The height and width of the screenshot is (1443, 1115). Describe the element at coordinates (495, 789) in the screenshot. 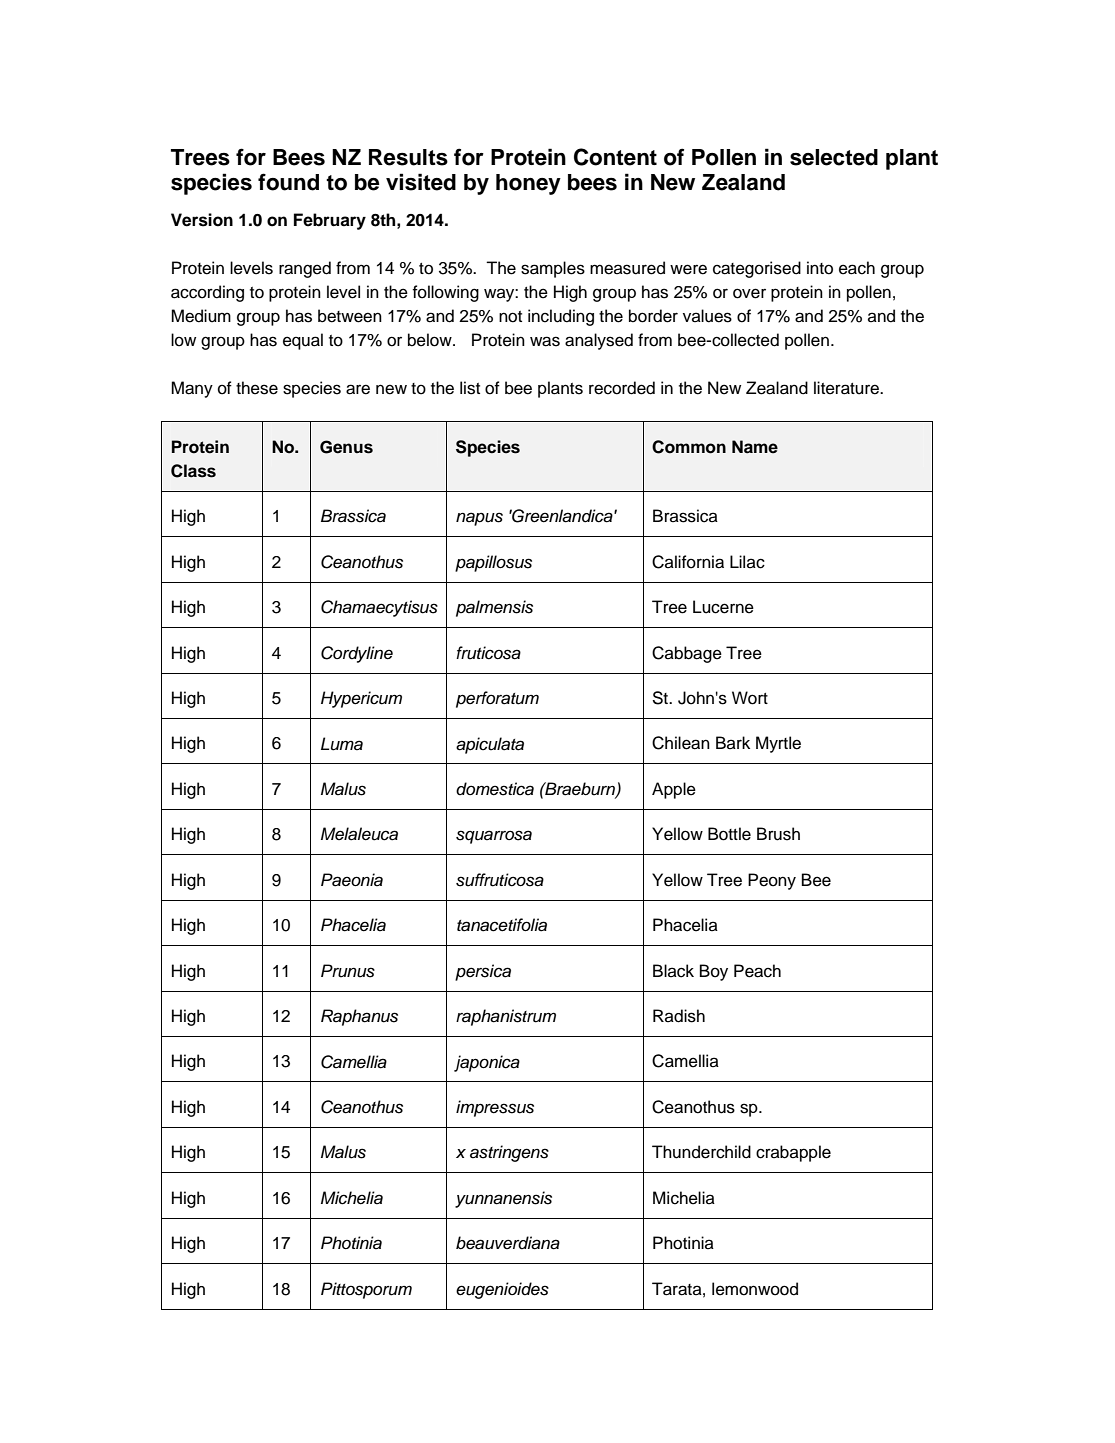

I see `domestica` at that location.
